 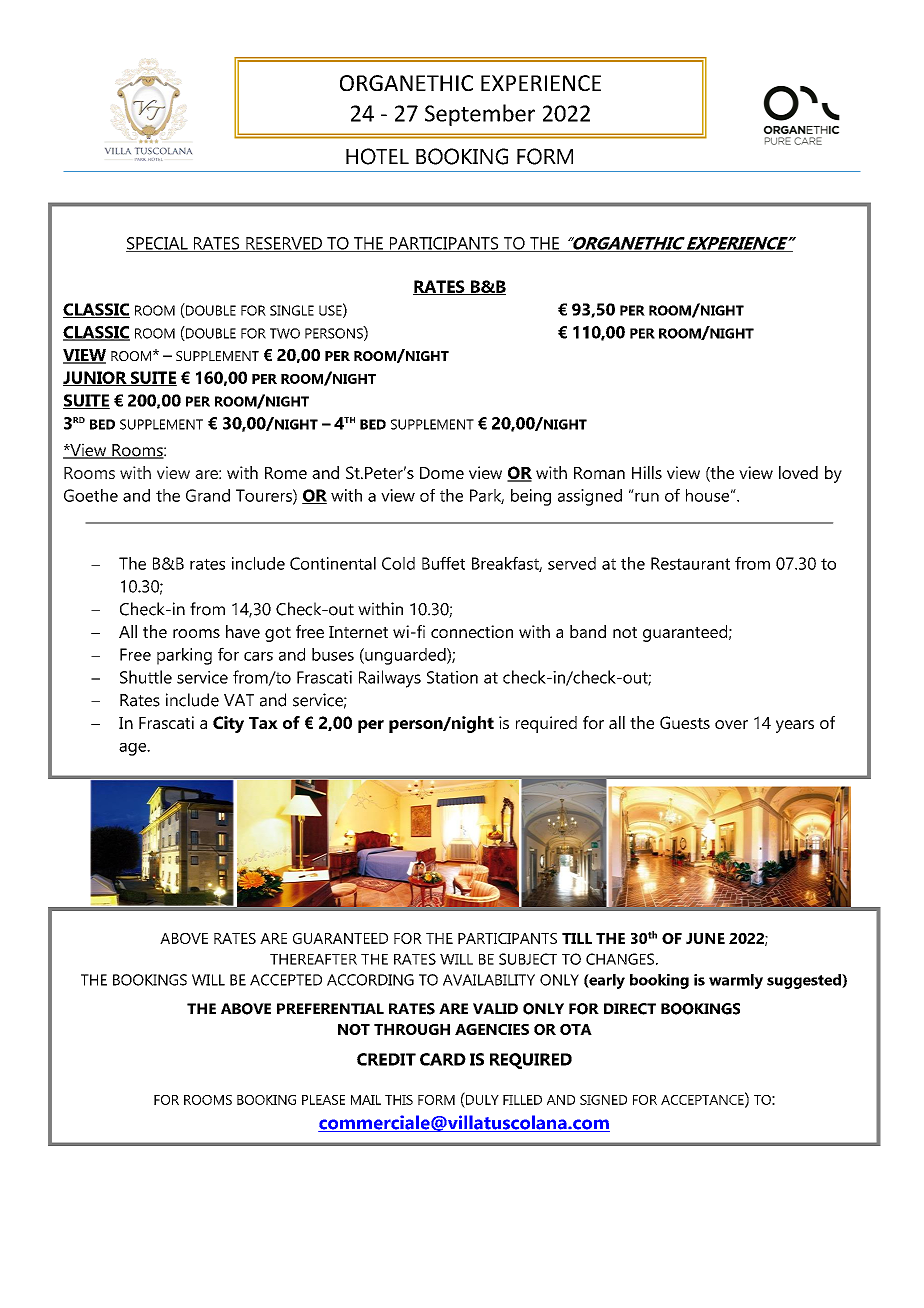 What do you see at coordinates (480, 115) in the screenshot?
I see `September` at bounding box center [480, 115].
